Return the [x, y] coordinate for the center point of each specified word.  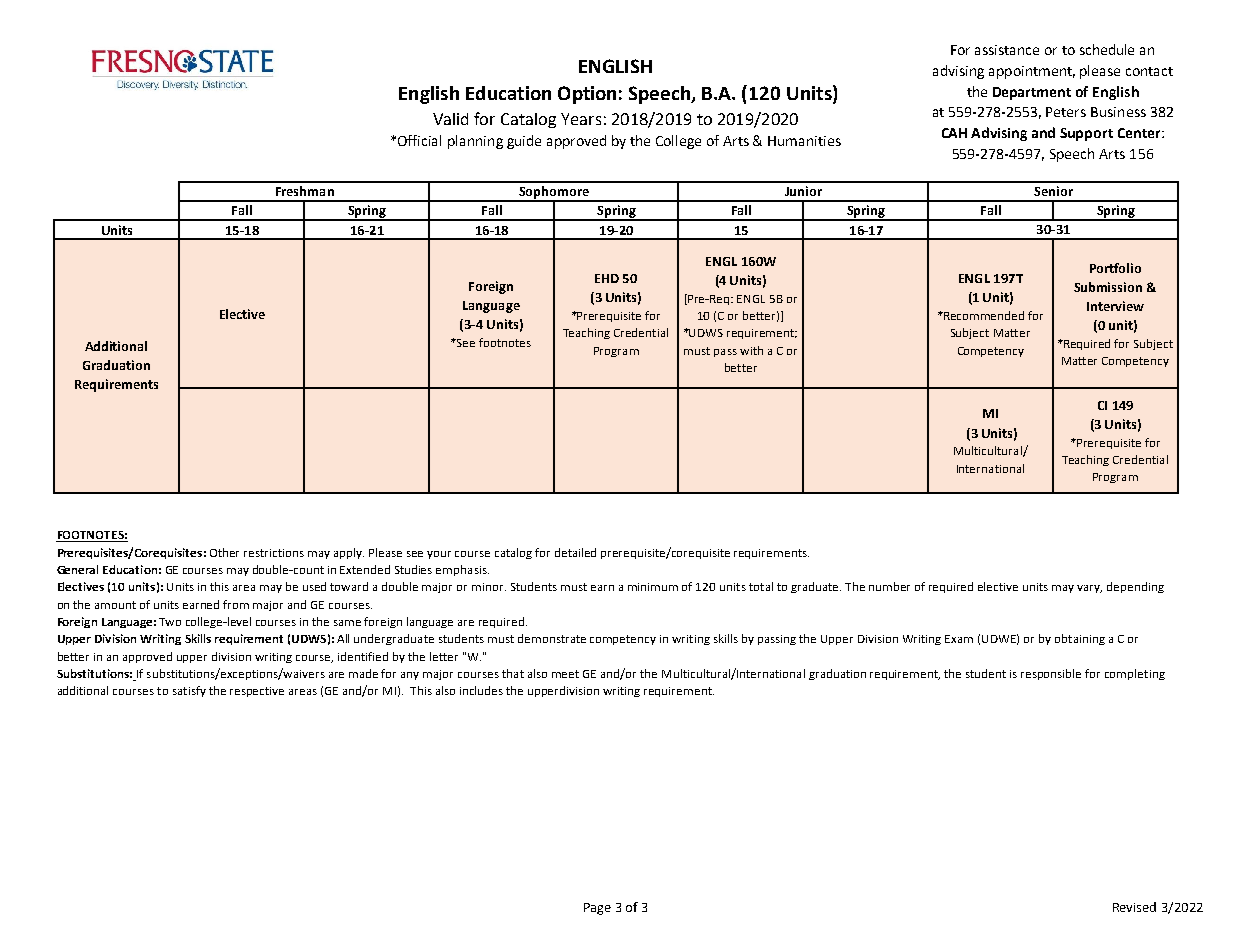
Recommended [983, 315]
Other [224, 552]
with [751, 350]
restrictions [274, 553]
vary [1089, 589]
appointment [1032, 72]
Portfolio [1115, 268]
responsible [1051, 674]
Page [597, 909]
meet [565, 674]
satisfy [189, 691]
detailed [575, 552]
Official [419, 140]
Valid [450, 119]
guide [524, 142]
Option [587, 95]
